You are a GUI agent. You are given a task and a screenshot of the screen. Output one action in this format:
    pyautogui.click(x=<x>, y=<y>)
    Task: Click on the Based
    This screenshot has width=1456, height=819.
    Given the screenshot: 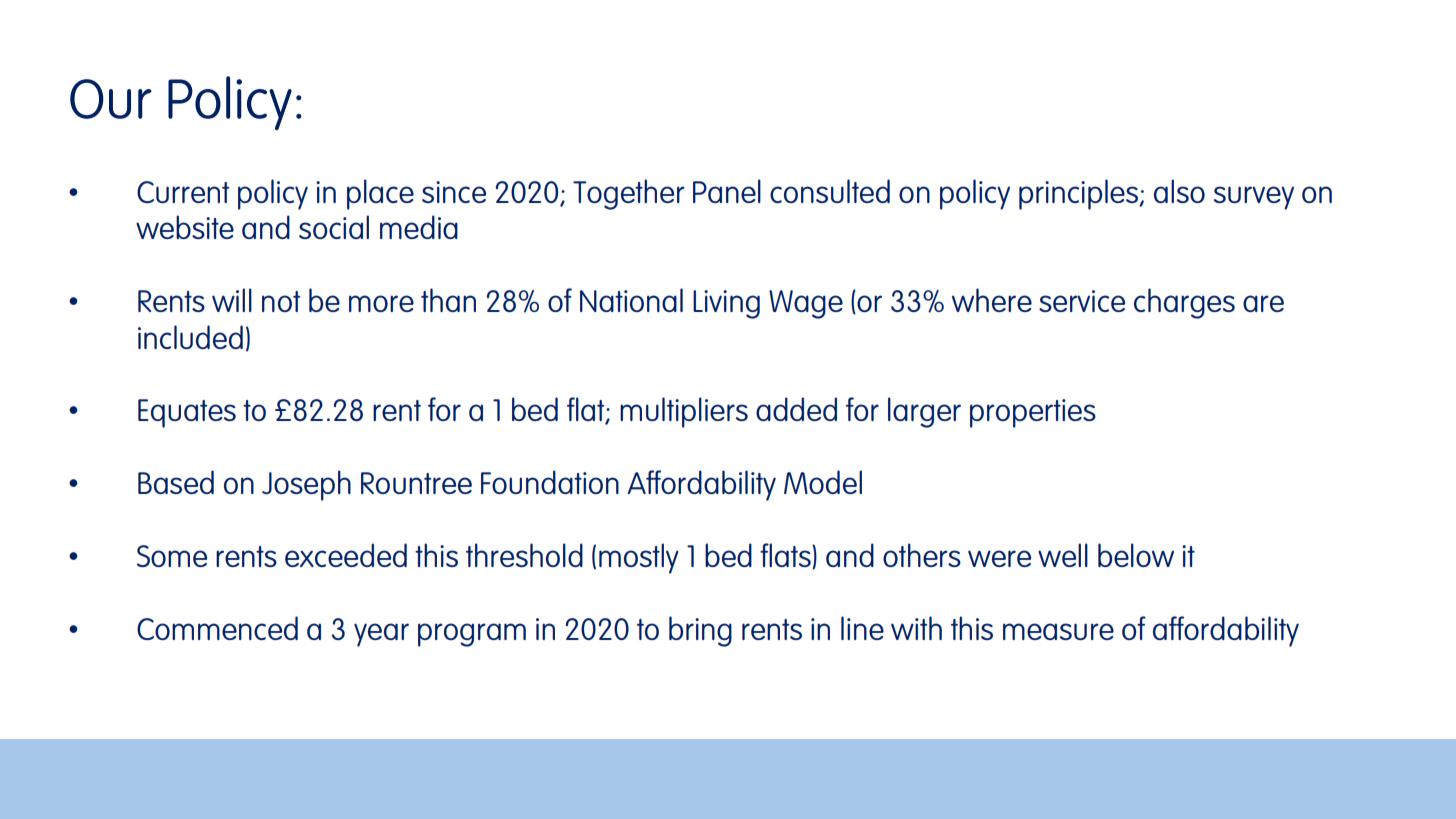 What is the action you would take?
    pyautogui.click(x=176, y=482)
